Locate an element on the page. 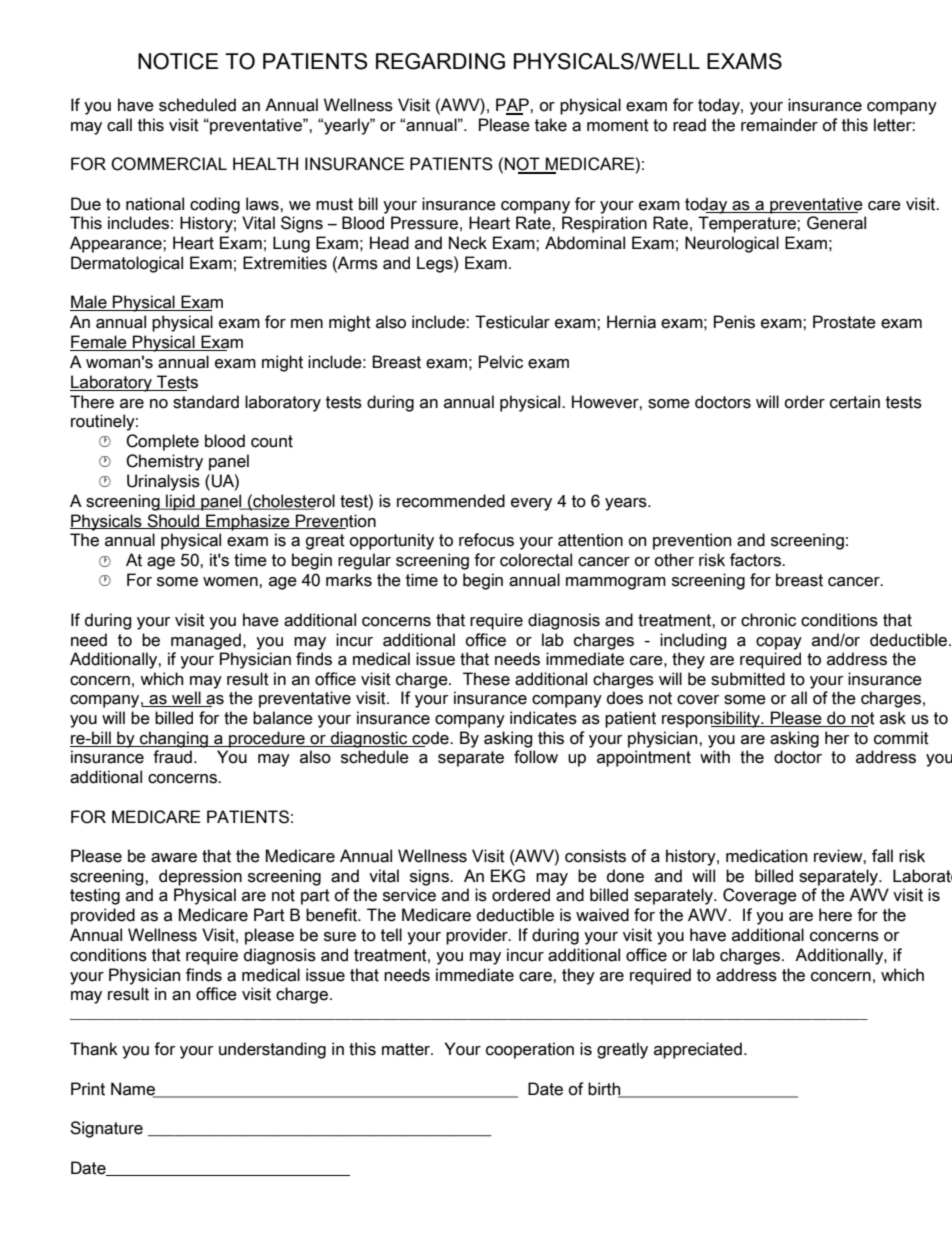 Image resolution: width=952 pixels, height=1233 pixels. Pelvic is located at coordinates (501, 362).
